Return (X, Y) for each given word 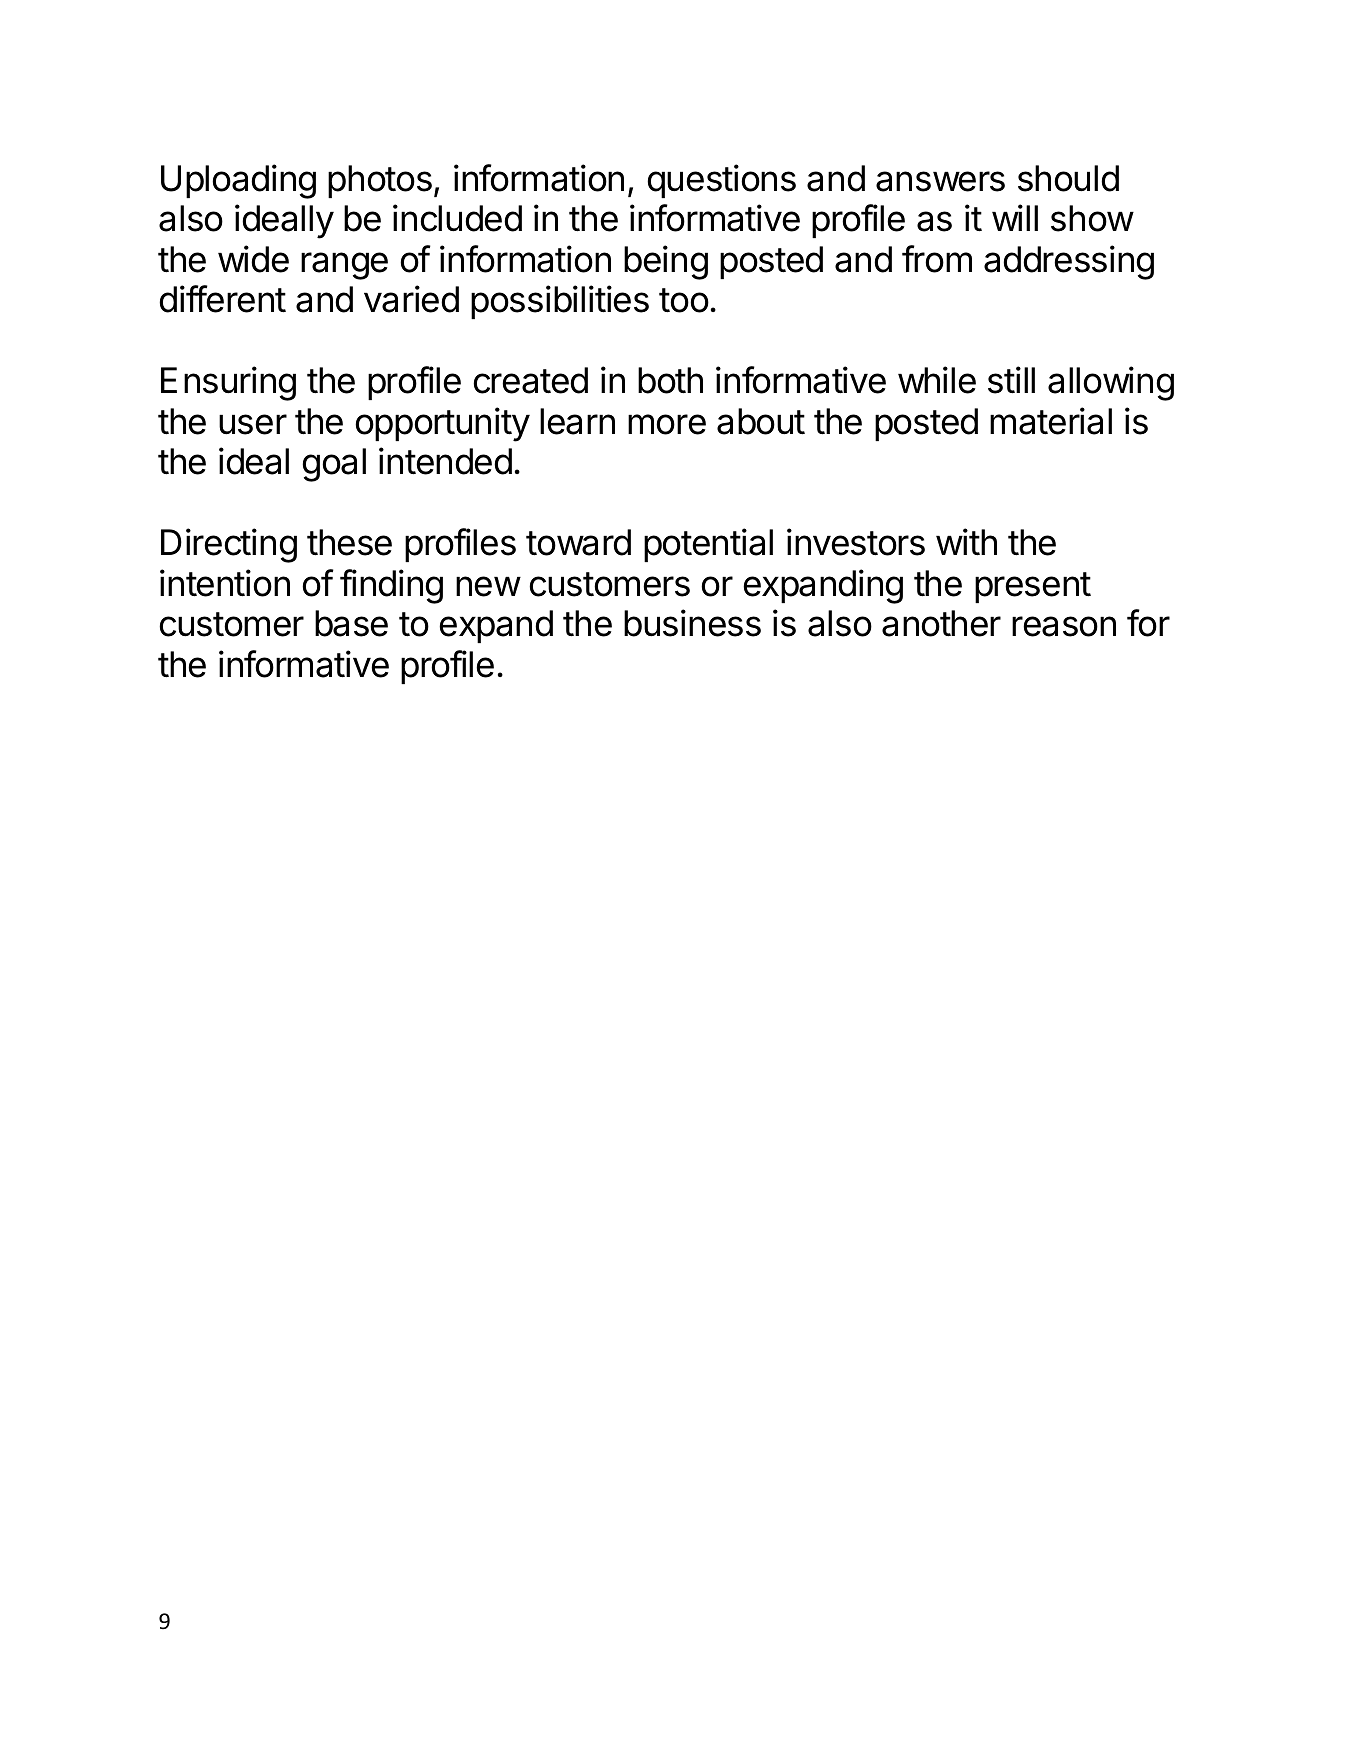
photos (380, 181)
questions (721, 181)
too (684, 300)
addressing (1069, 262)
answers (940, 181)
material (1051, 421)
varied (411, 299)
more (667, 424)
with (966, 542)
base (351, 623)
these (349, 542)
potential (708, 545)
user (253, 424)
